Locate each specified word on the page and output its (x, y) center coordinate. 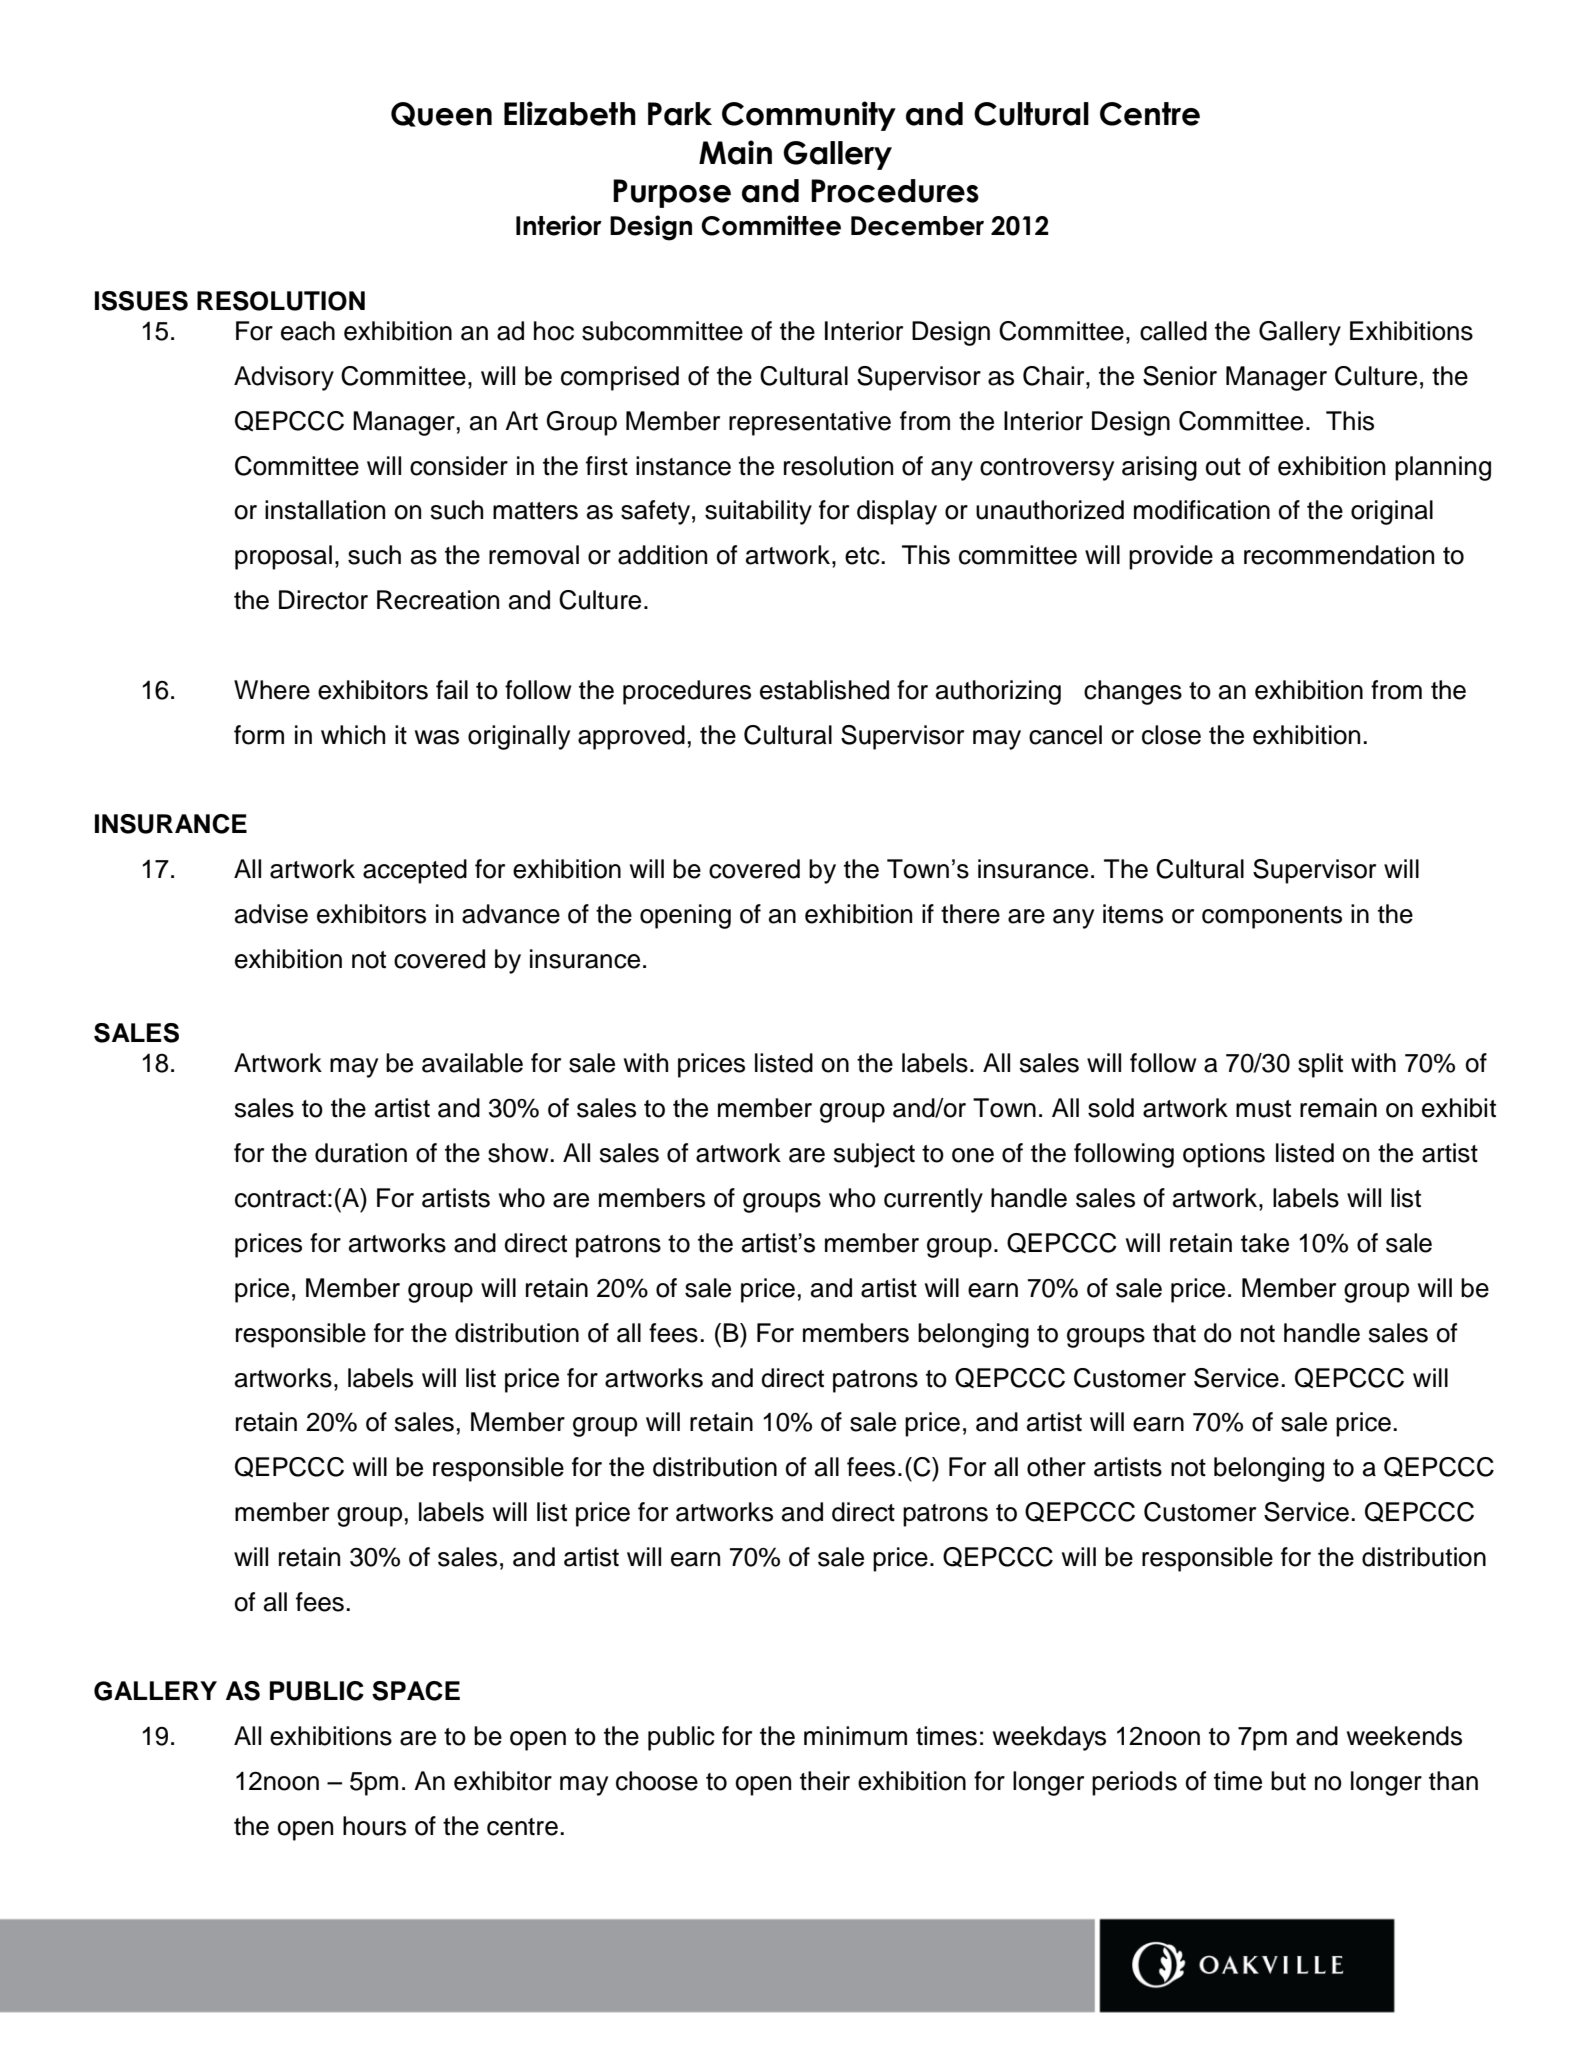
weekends (1404, 1736)
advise (271, 914)
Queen (441, 114)
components (1272, 917)
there (970, 914)
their (825, 1781)
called (1173, 331)
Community (809, 116)
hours (374, 1826)
